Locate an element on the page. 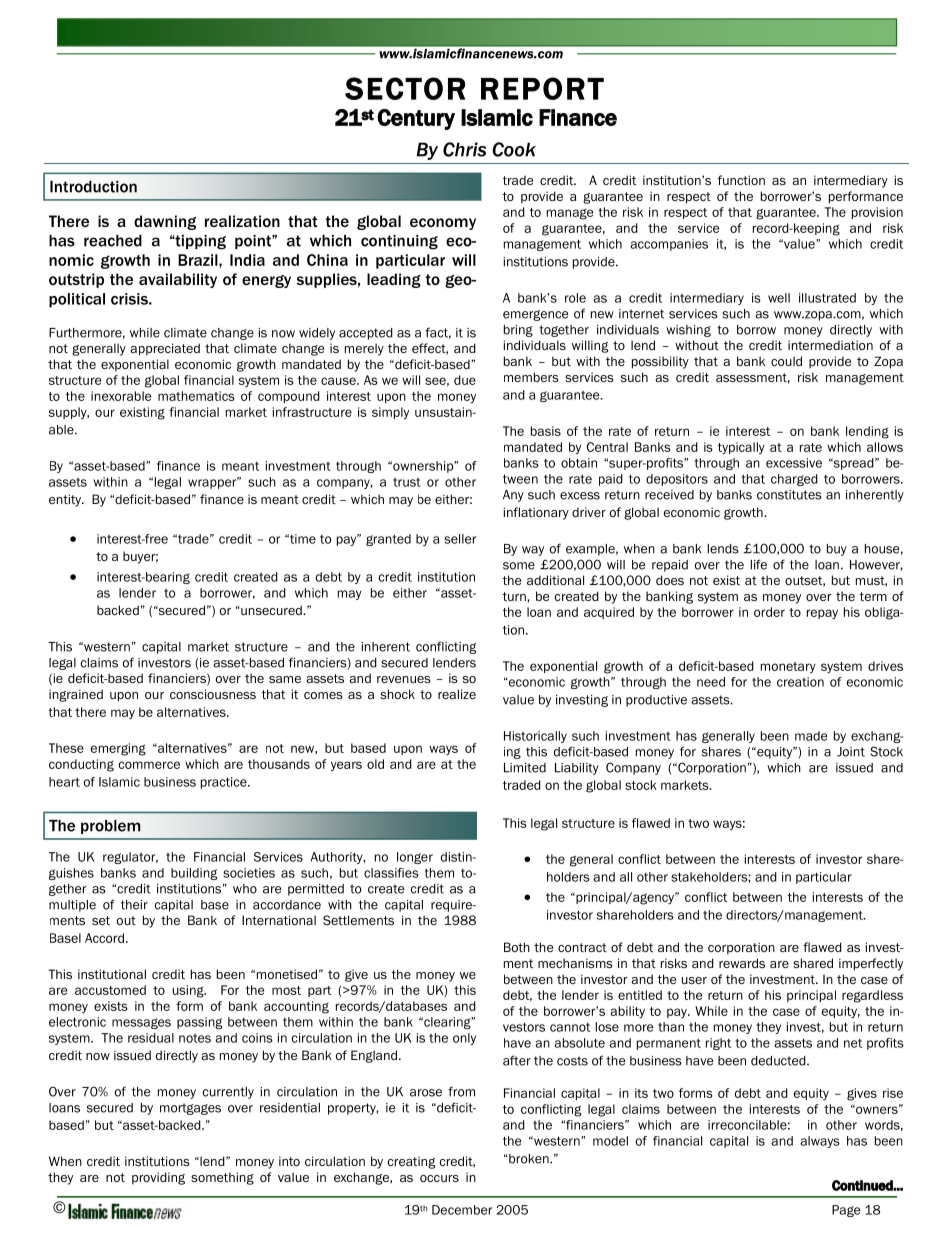  dawning is located at coordinates (165, 222).
